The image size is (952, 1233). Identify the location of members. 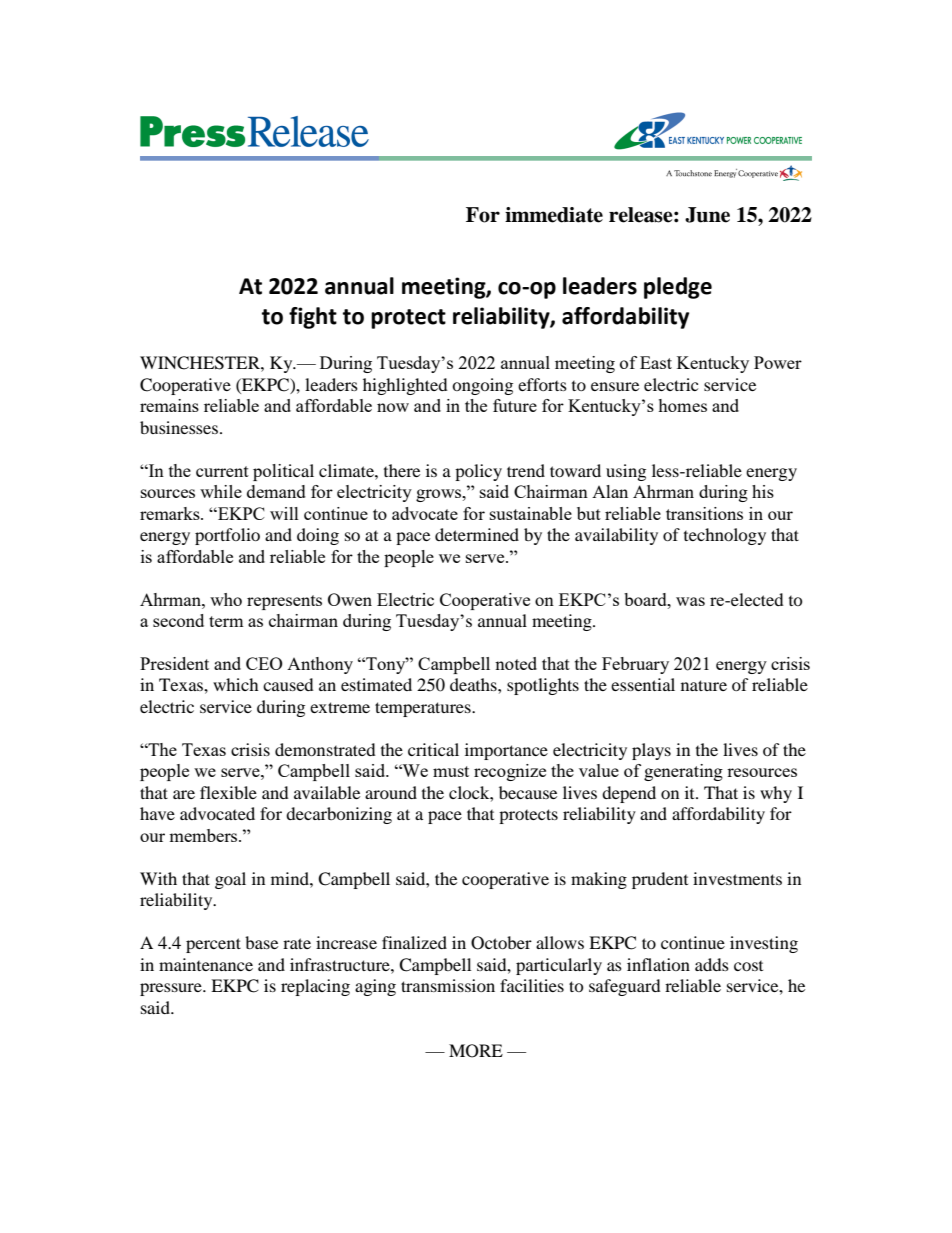
(204, 835).
